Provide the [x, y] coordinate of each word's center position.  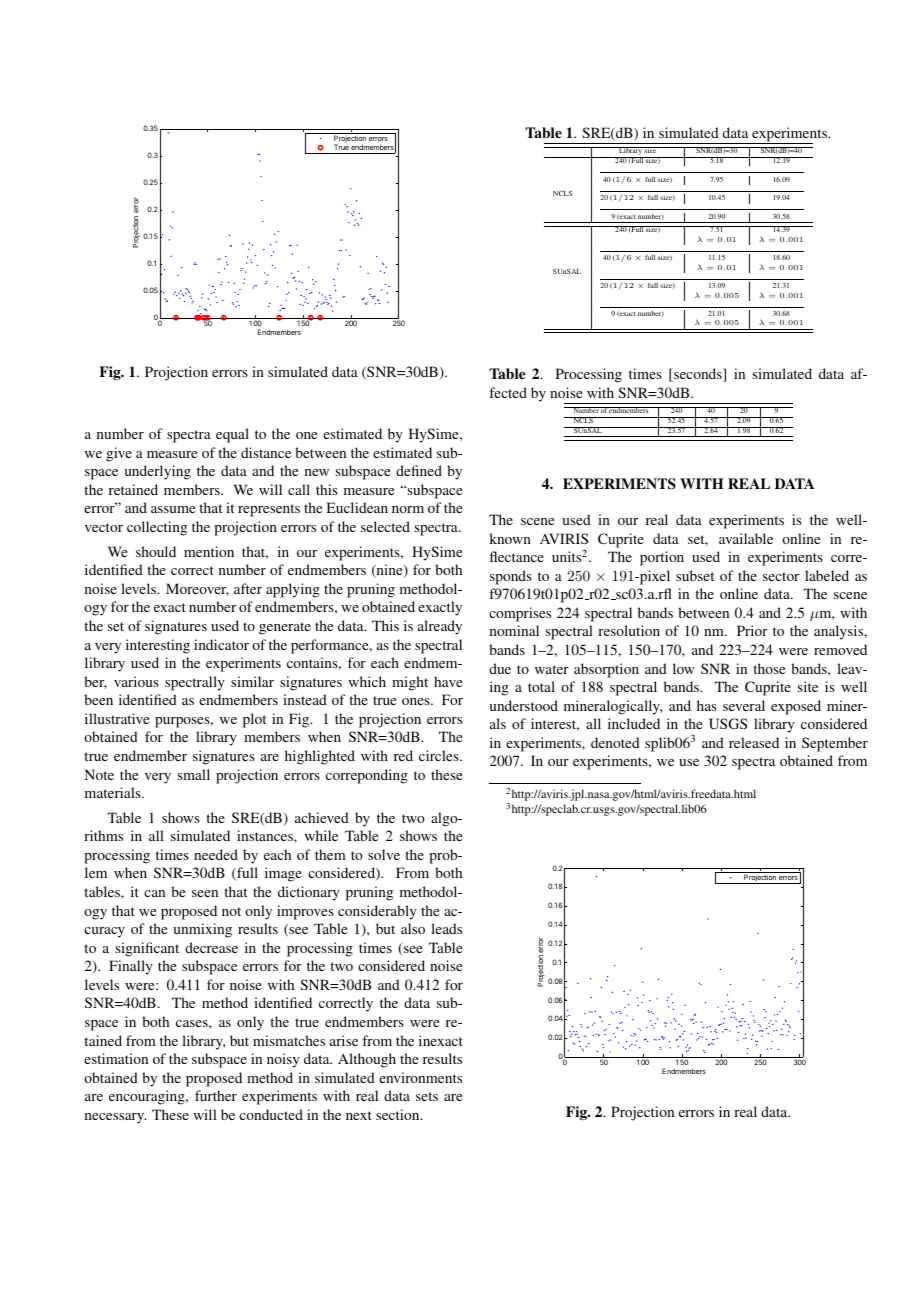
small [194, 774]
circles [440, 755]
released [754, 742]
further [216, 1095]
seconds [698, 375]
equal [232, 435]
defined [419, 470]
